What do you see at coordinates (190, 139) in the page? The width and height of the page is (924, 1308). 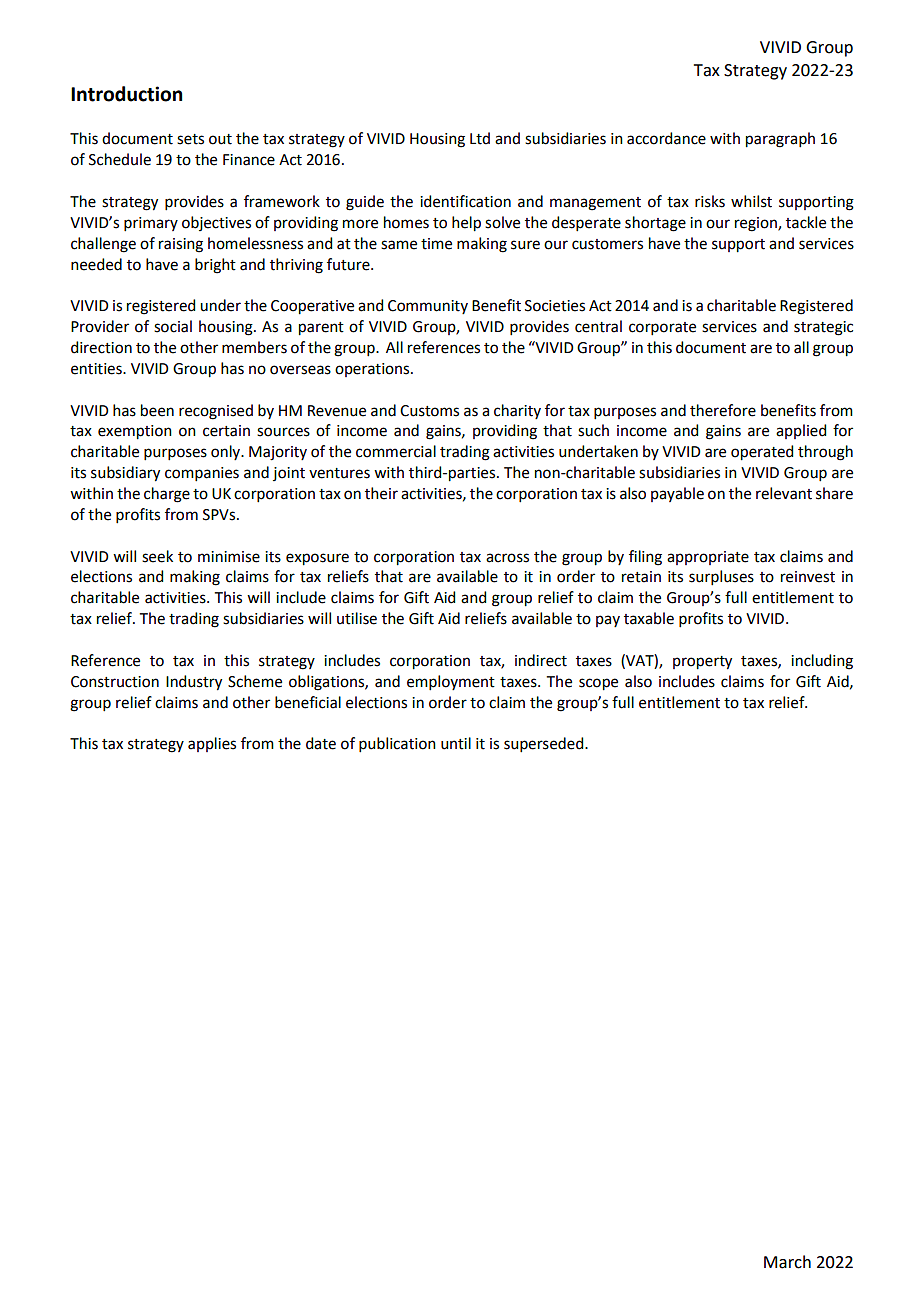 I see `sets` at bounding box center [190, 139].
